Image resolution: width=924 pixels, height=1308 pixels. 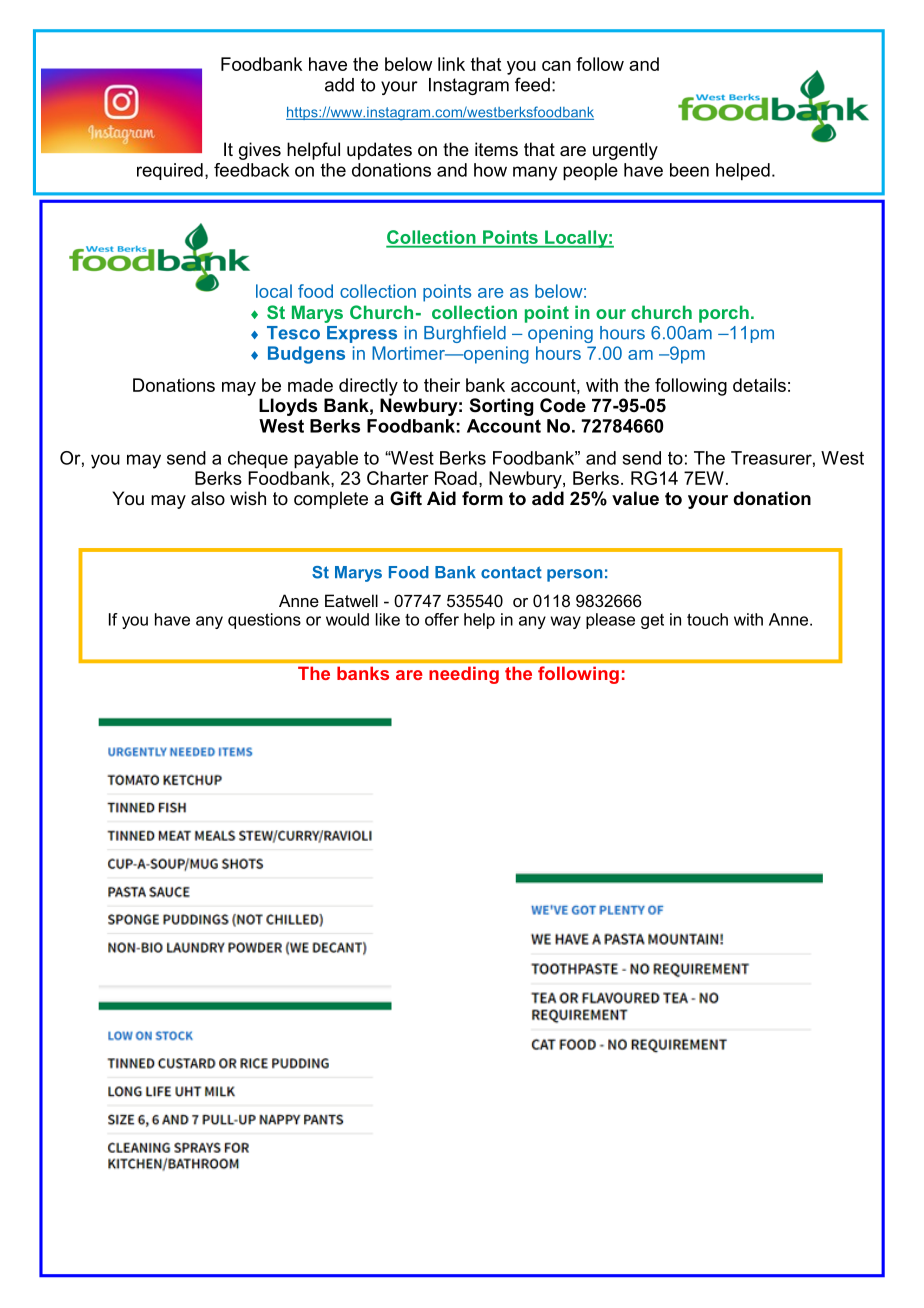 I want to click on link, so click(x=451, y=64).
